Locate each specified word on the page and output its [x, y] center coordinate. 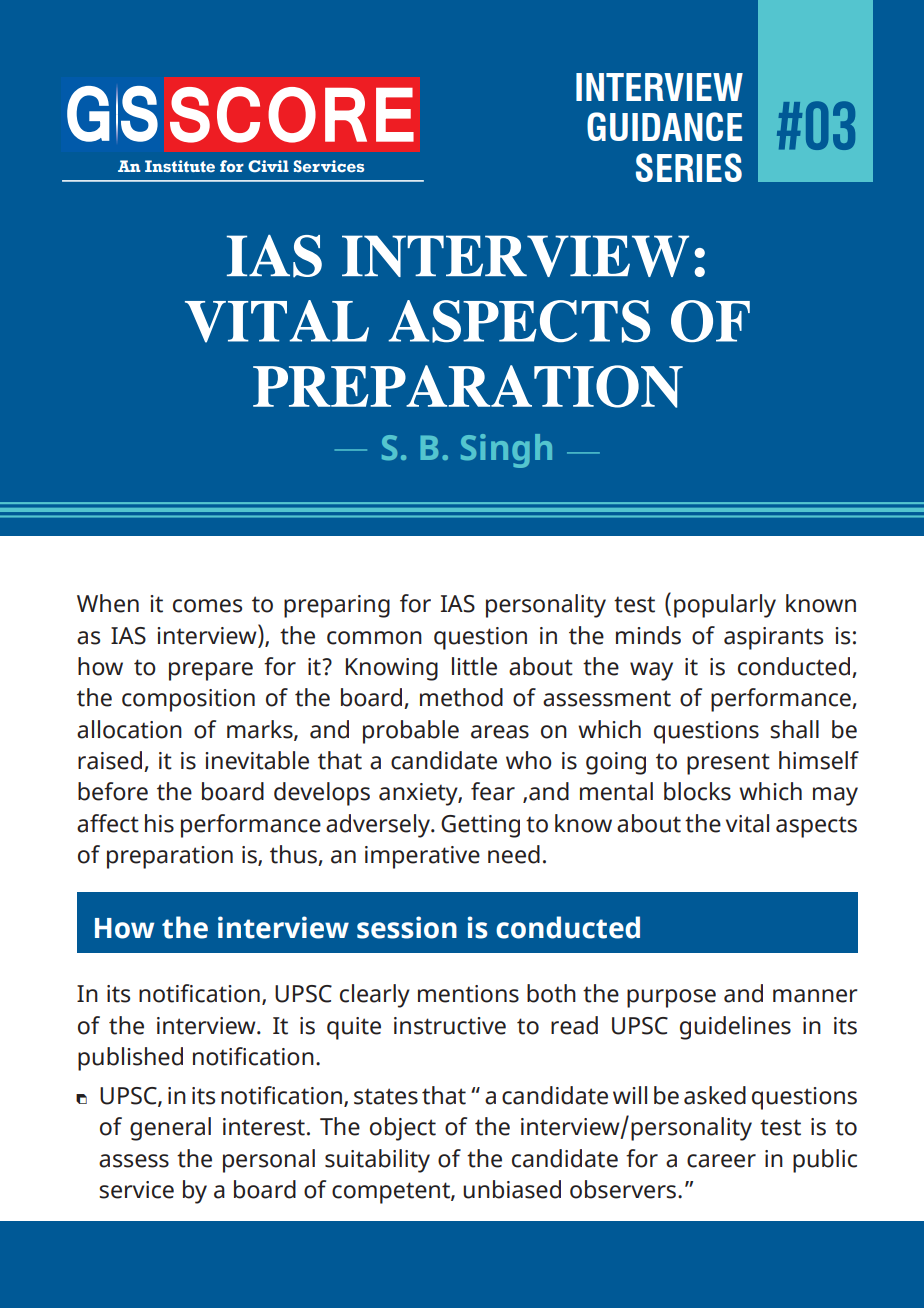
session [407, 927]
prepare [211, 671]
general [170, 1129]
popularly [725, 606]
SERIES [689, 167]
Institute [180, 166]
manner [815, 996]
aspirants [773, 638]
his [159, 823]
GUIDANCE [664, 126]
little [474, 666]
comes [207, 606]
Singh [506, 451]
